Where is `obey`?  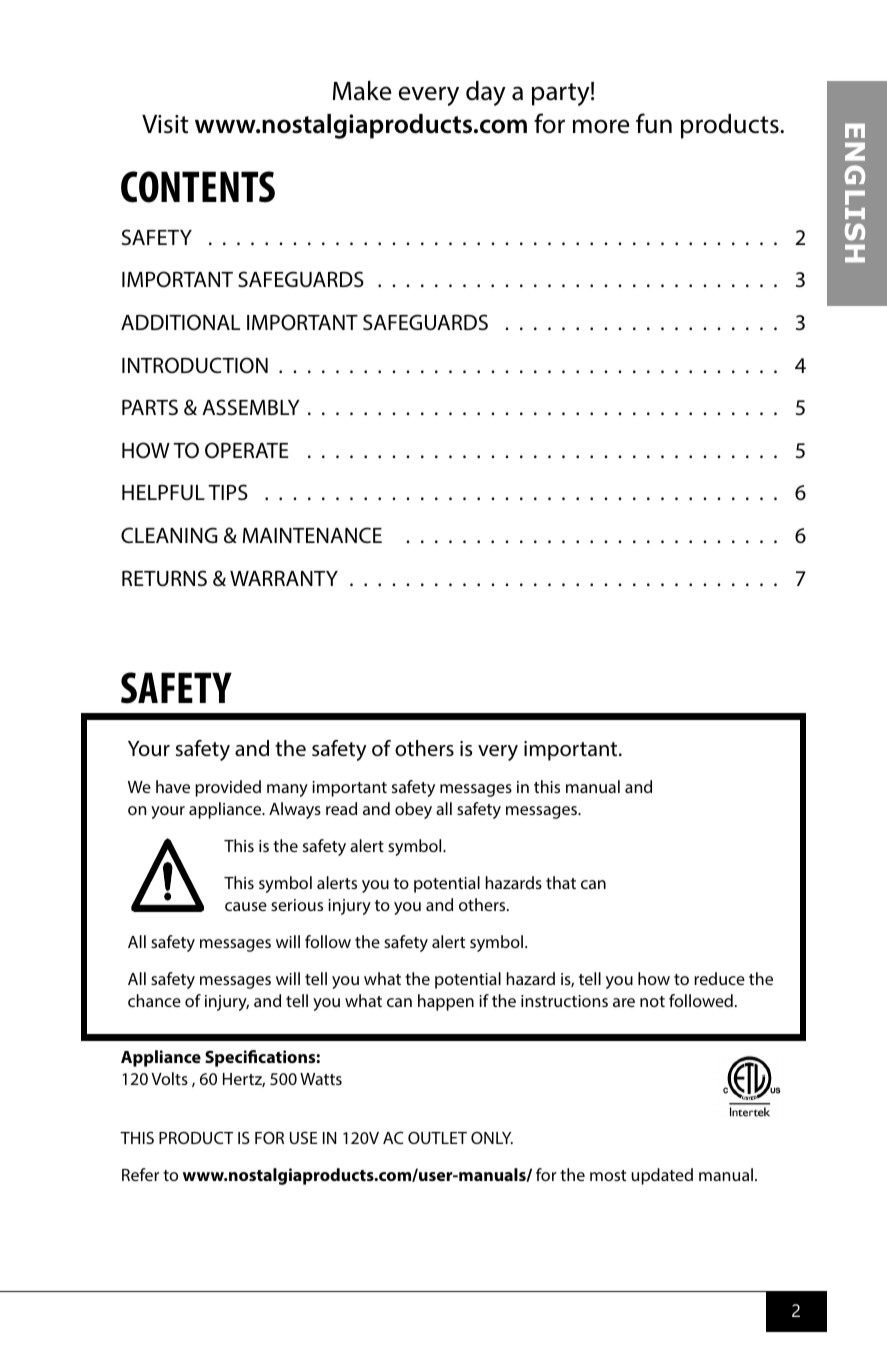
obey is located at coordinates (413, 810).
